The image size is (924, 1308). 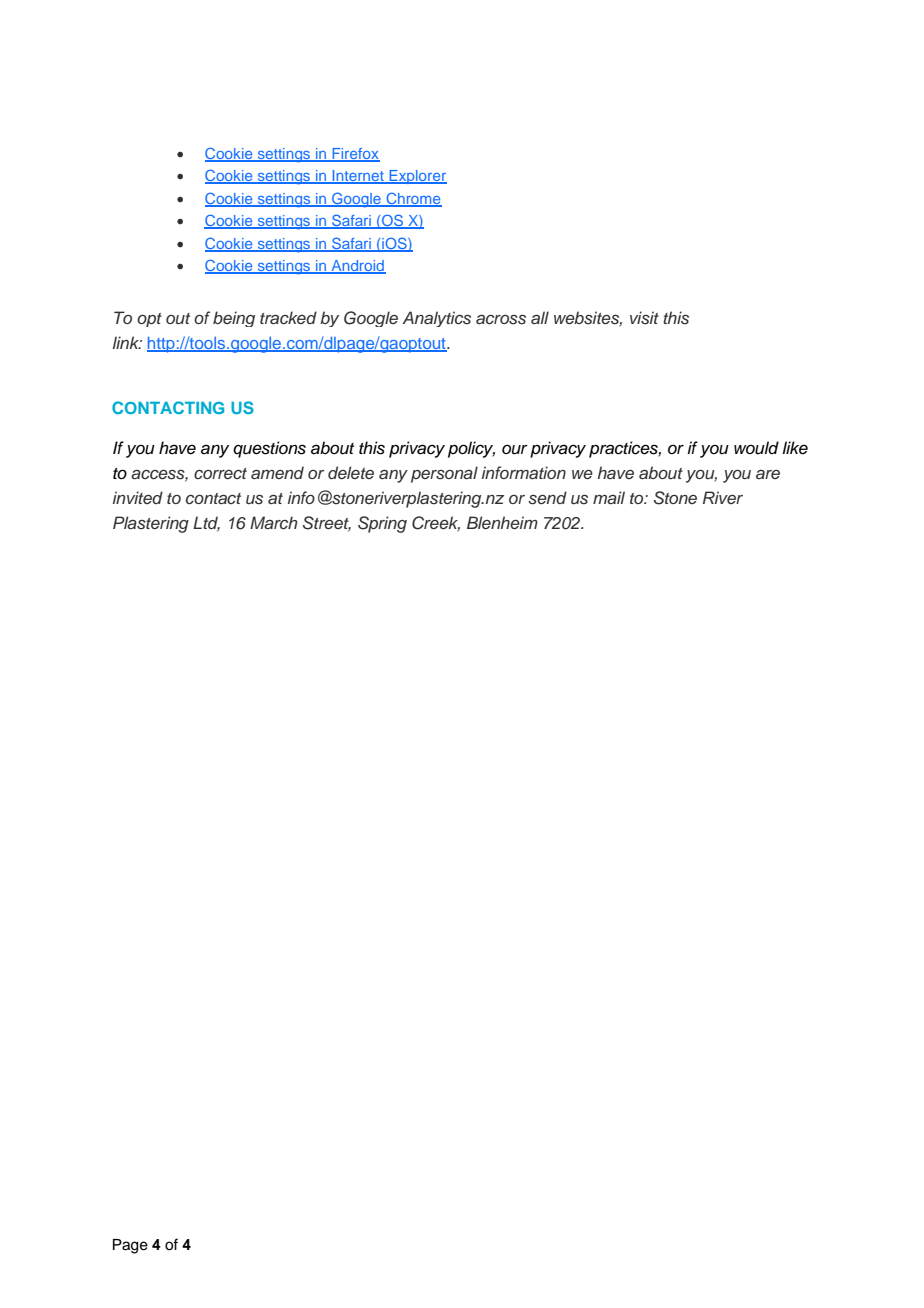 I want to click on Ltd, so click(x=206, y=524).
